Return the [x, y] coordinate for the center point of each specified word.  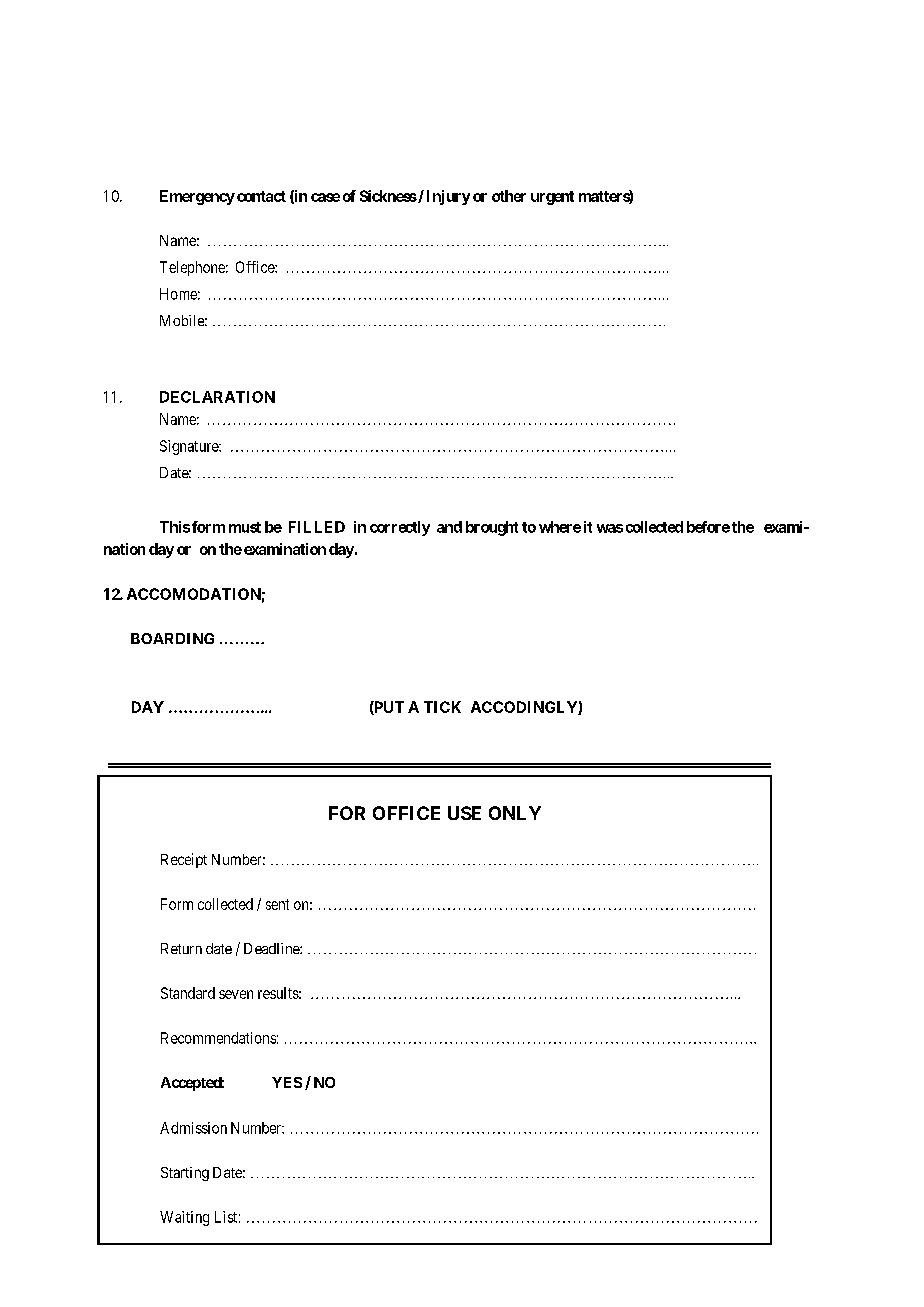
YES [287, 1082]
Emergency [197, 197]
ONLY [515, 813]
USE [464, 813]
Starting [185, 1174]
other [509, 196]
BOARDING [172, 638]
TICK [442, 707]
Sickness [388, 196]
